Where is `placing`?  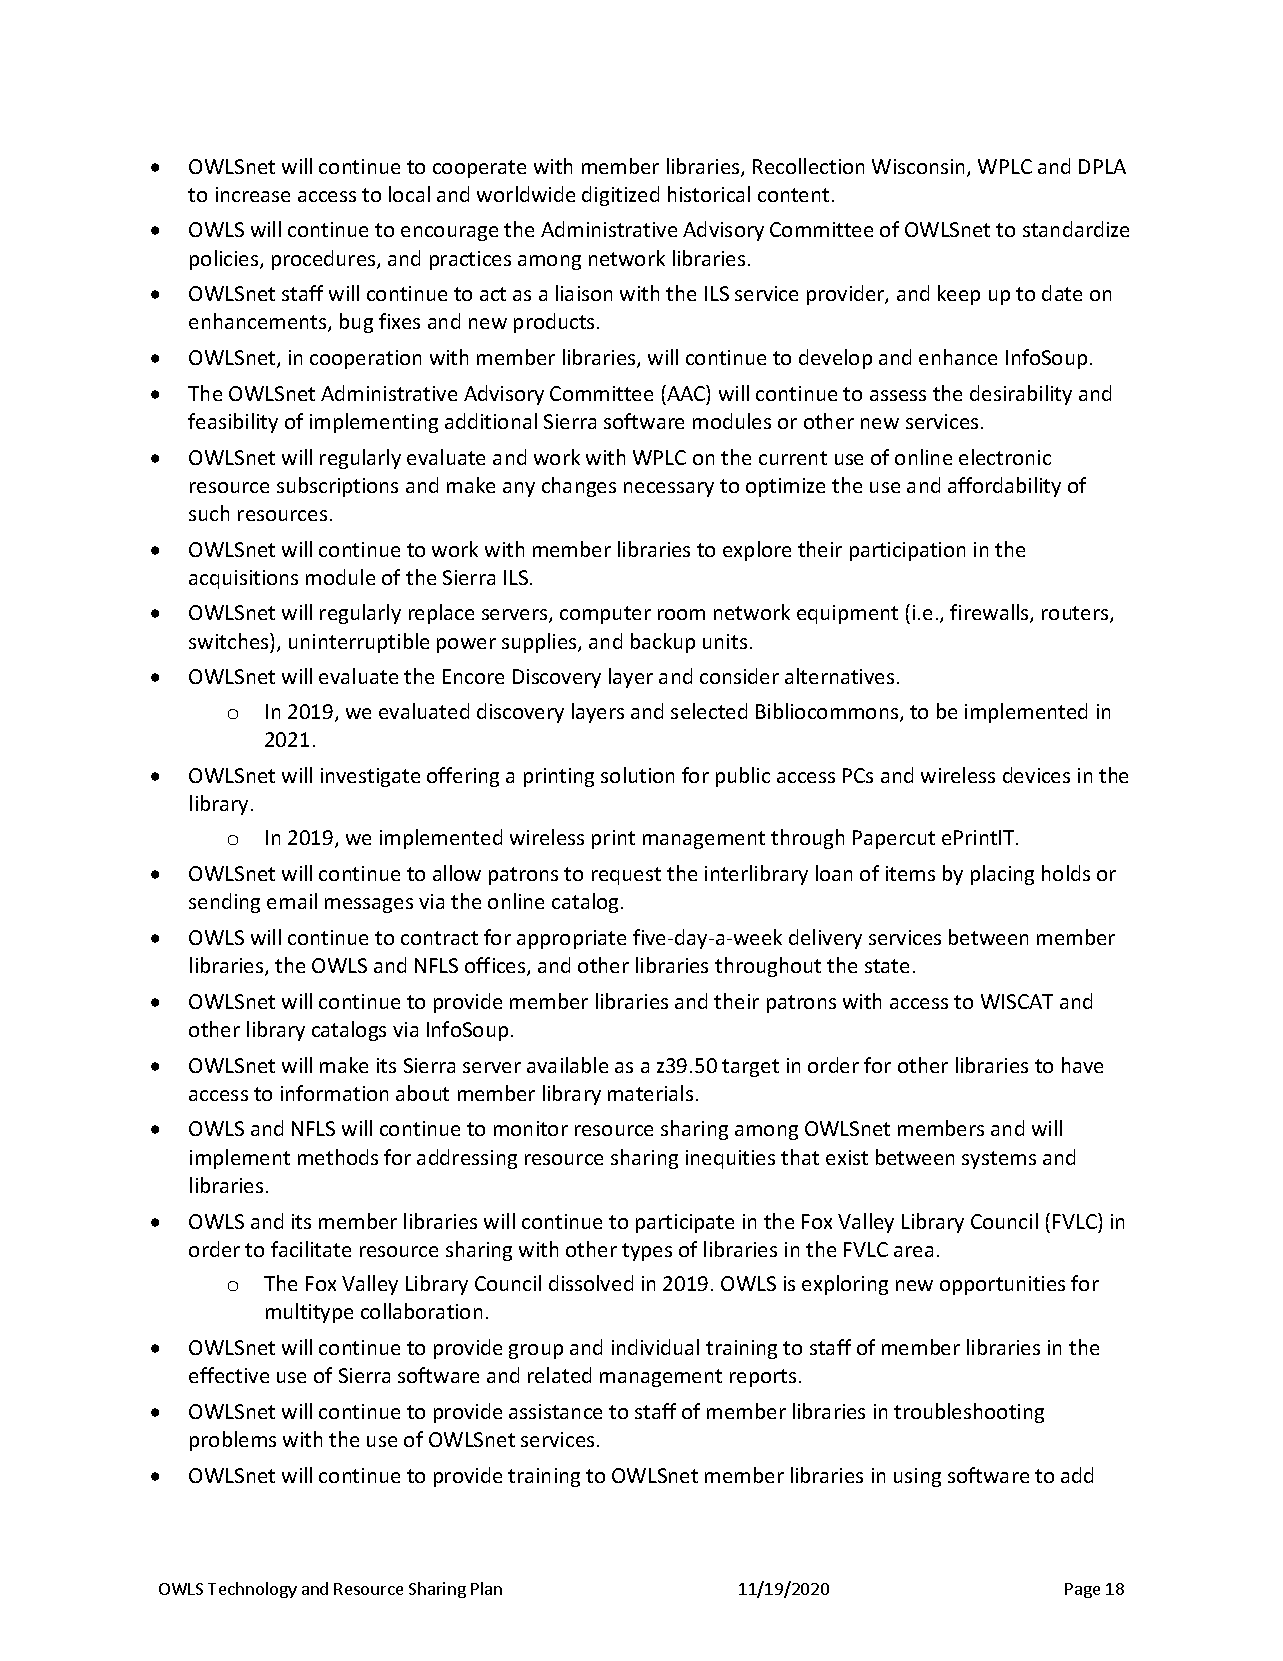
placing is located at coordinates (1002, 875).
